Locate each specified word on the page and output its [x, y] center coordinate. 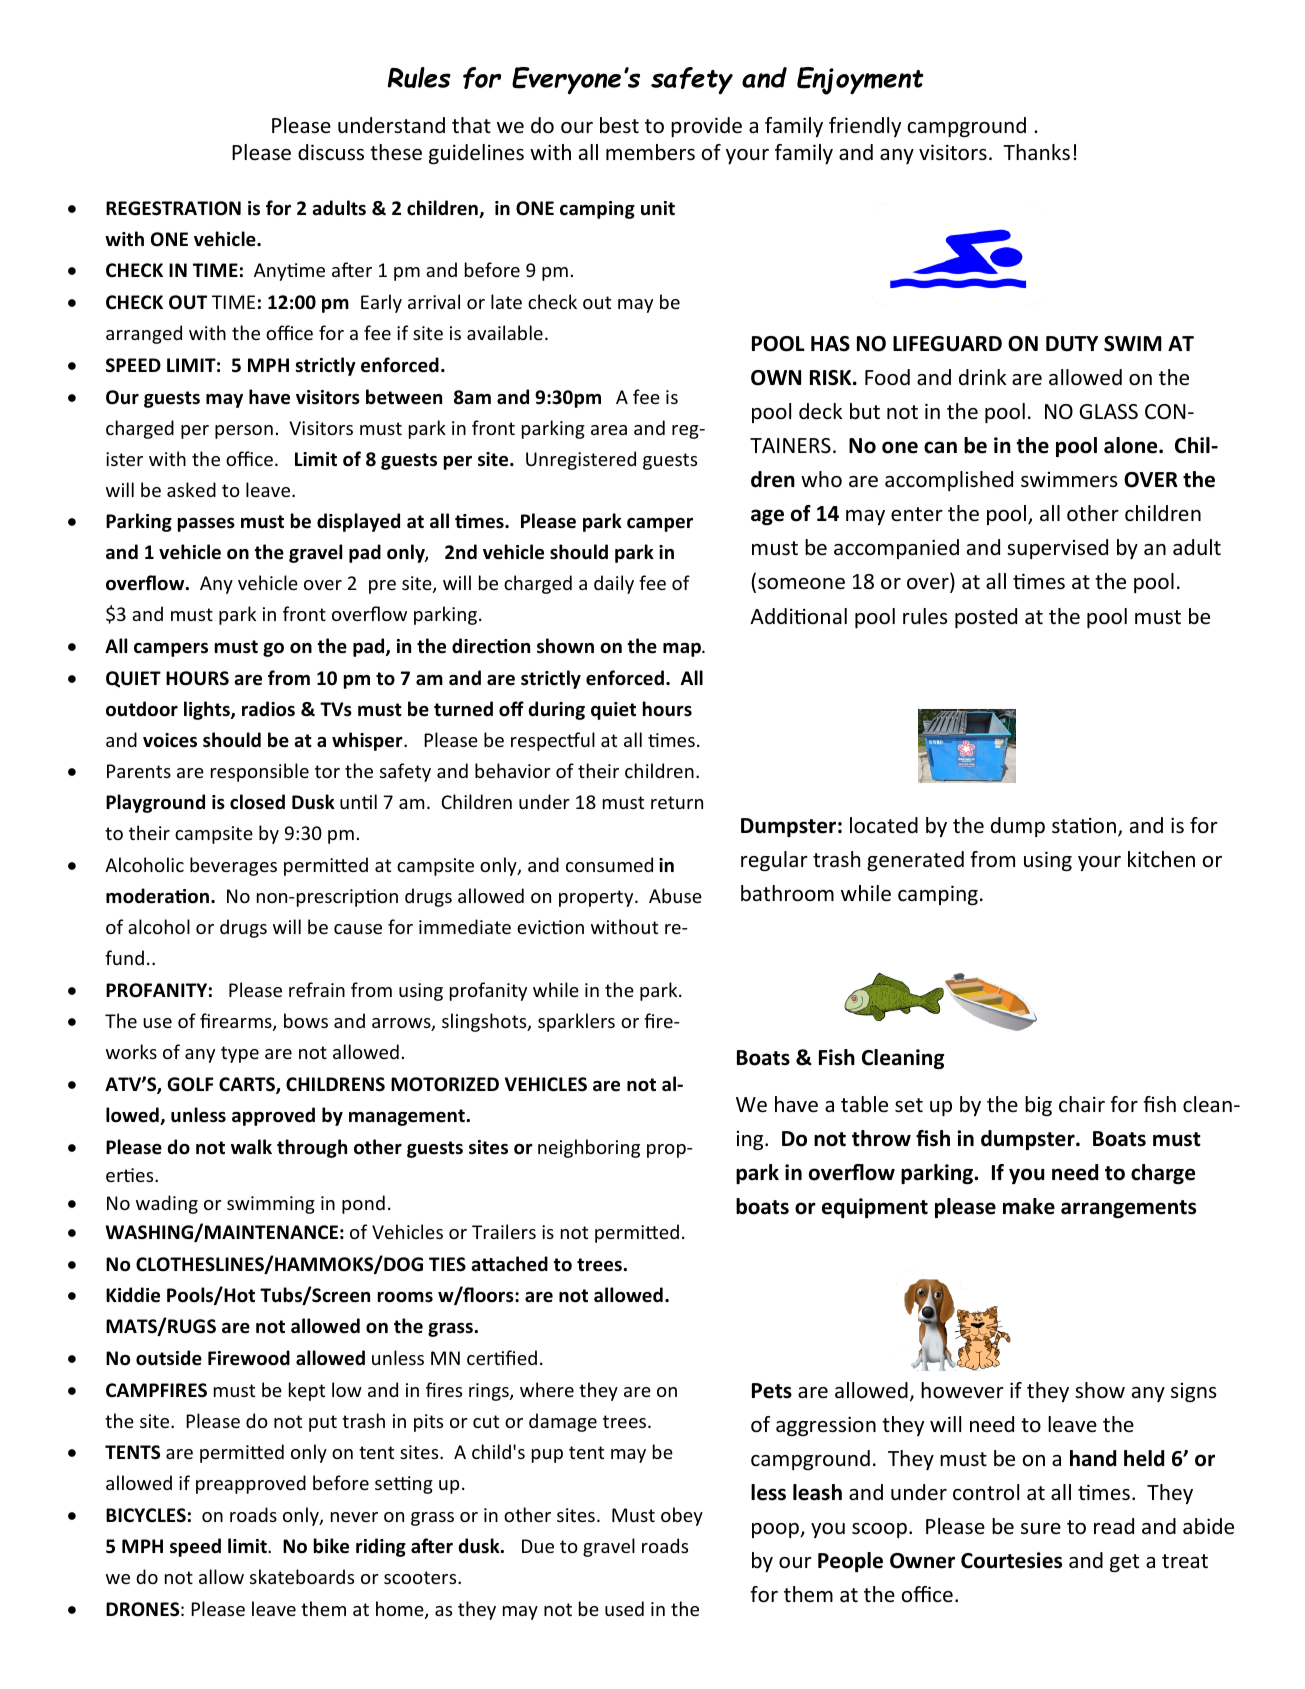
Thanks [1036, 152]
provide [706, 127]
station [1084, 825]
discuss [331, 152]
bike [331, 1546]
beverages [233, 866]
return [677, 802]
